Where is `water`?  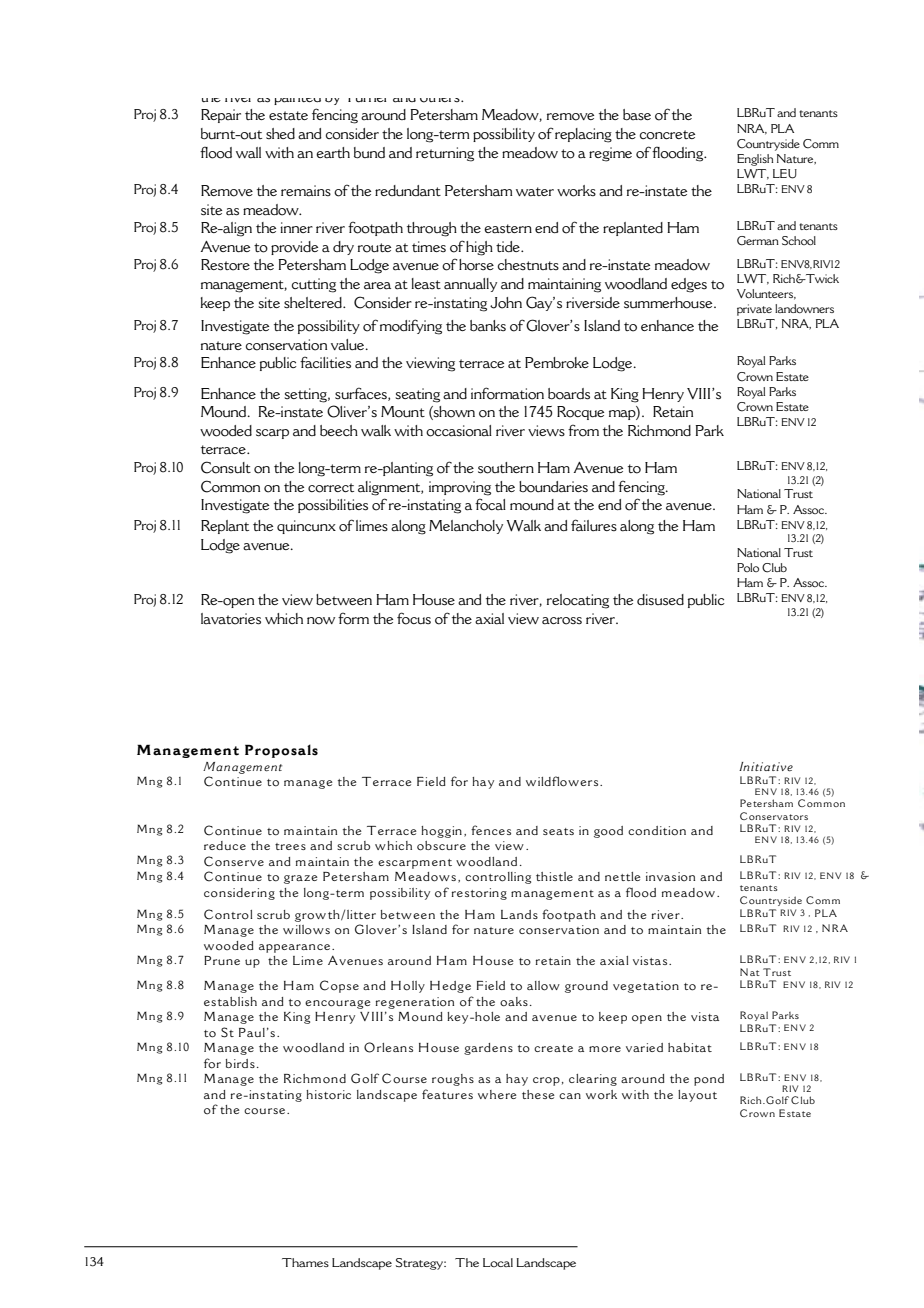 water is located at coordinates (535, 192).
